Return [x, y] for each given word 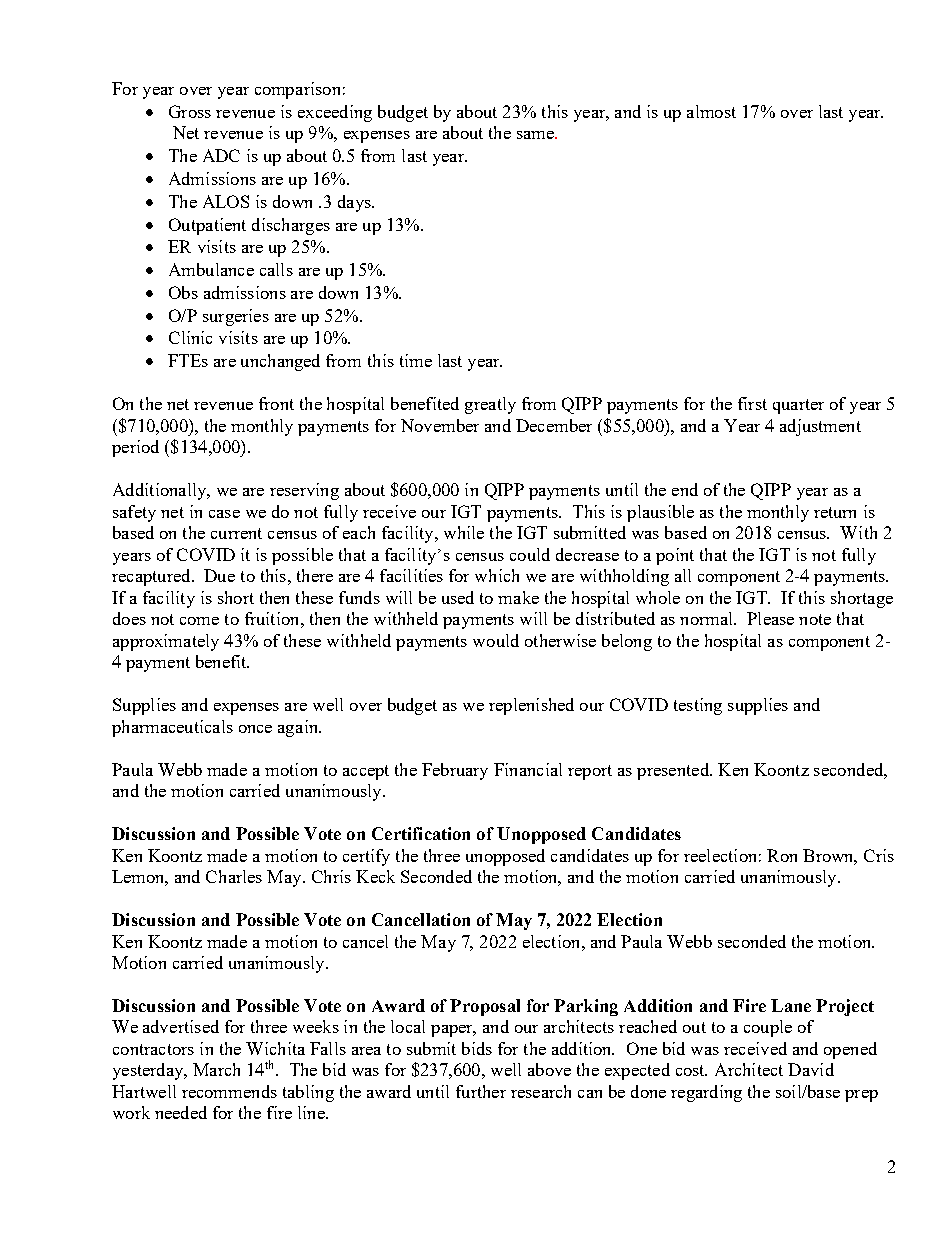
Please [770, 618]
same [536, 135]
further [481, 1091]
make [518, 597]
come [199, 621]
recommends [229, 1091]
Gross [190, 111]
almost [711, 111]
